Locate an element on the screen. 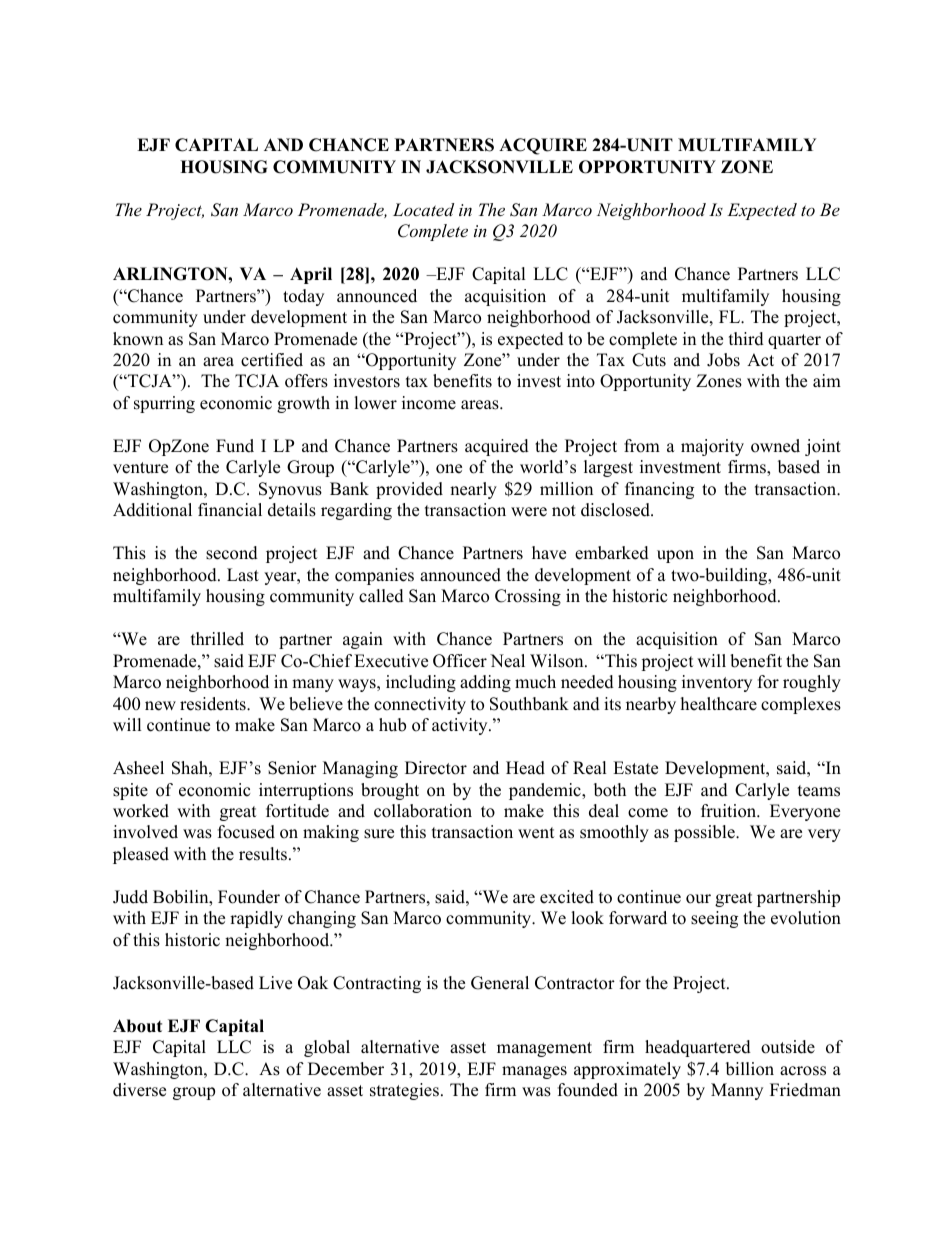 This screenshot has width=952, height=1233. teams is located at coordinates (819, 791).
